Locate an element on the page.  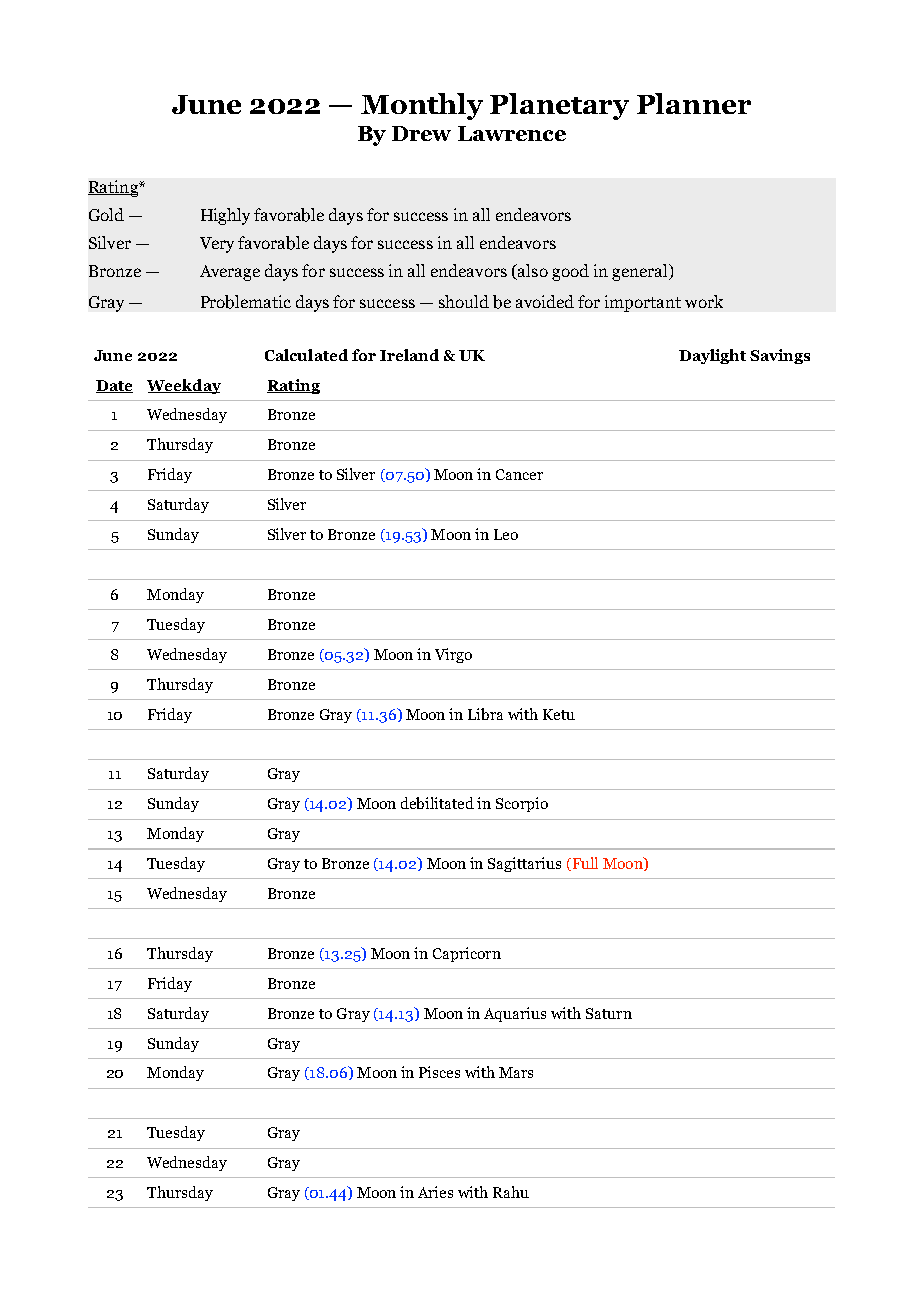
Libra is located at coordinates (485, 714).
